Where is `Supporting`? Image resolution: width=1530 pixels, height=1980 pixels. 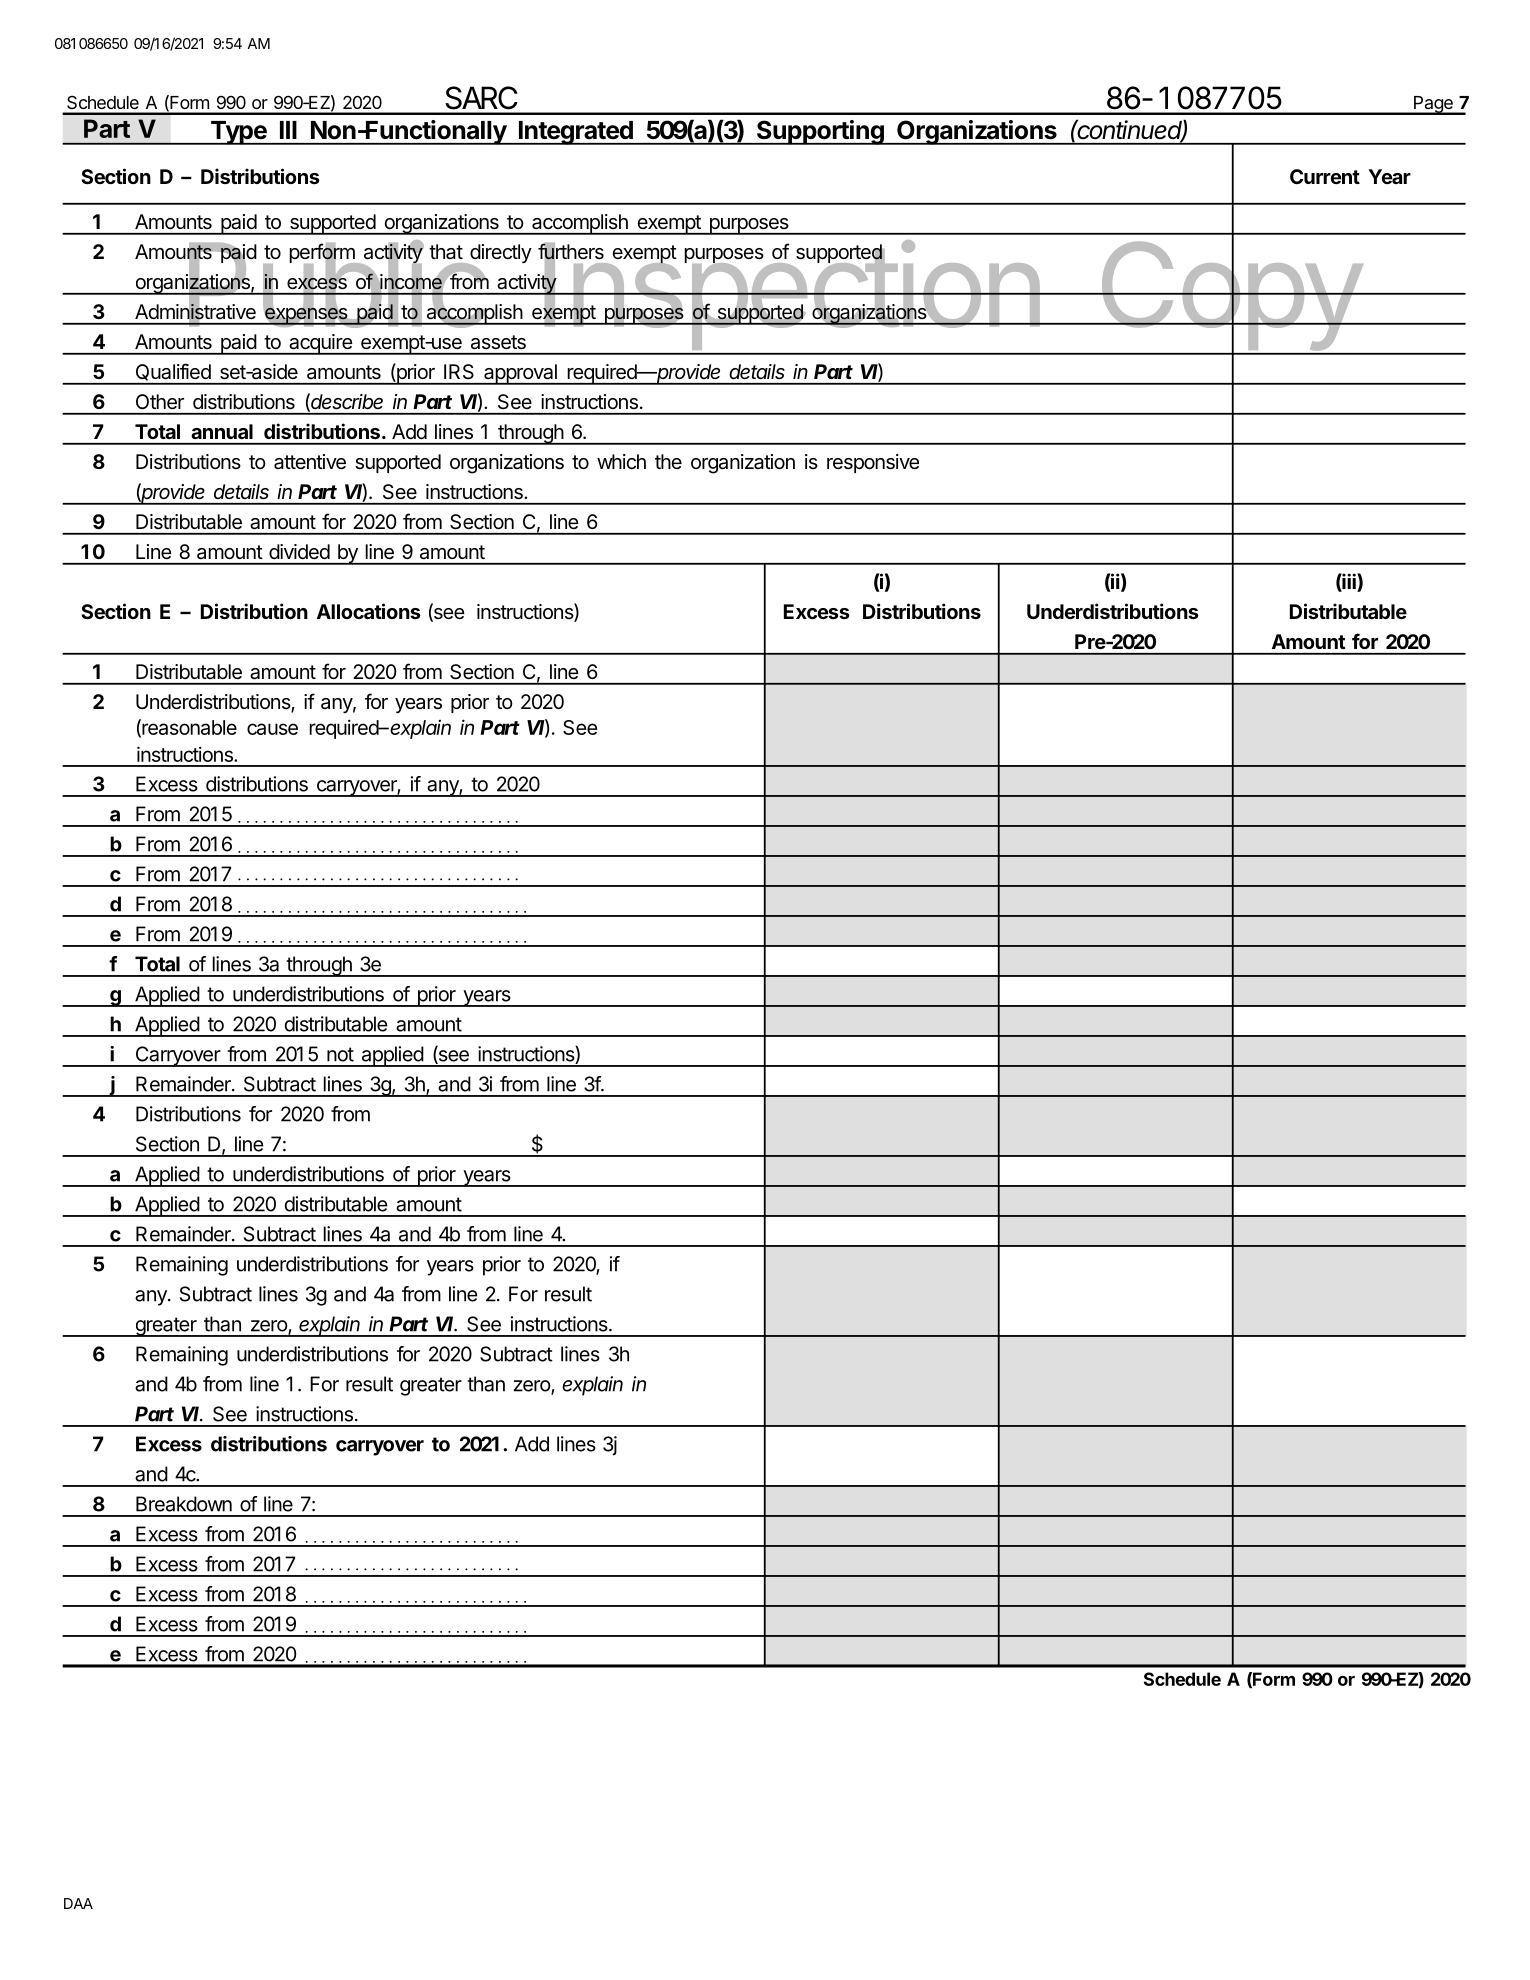 Supporting is located at coordinates (820, 132).
